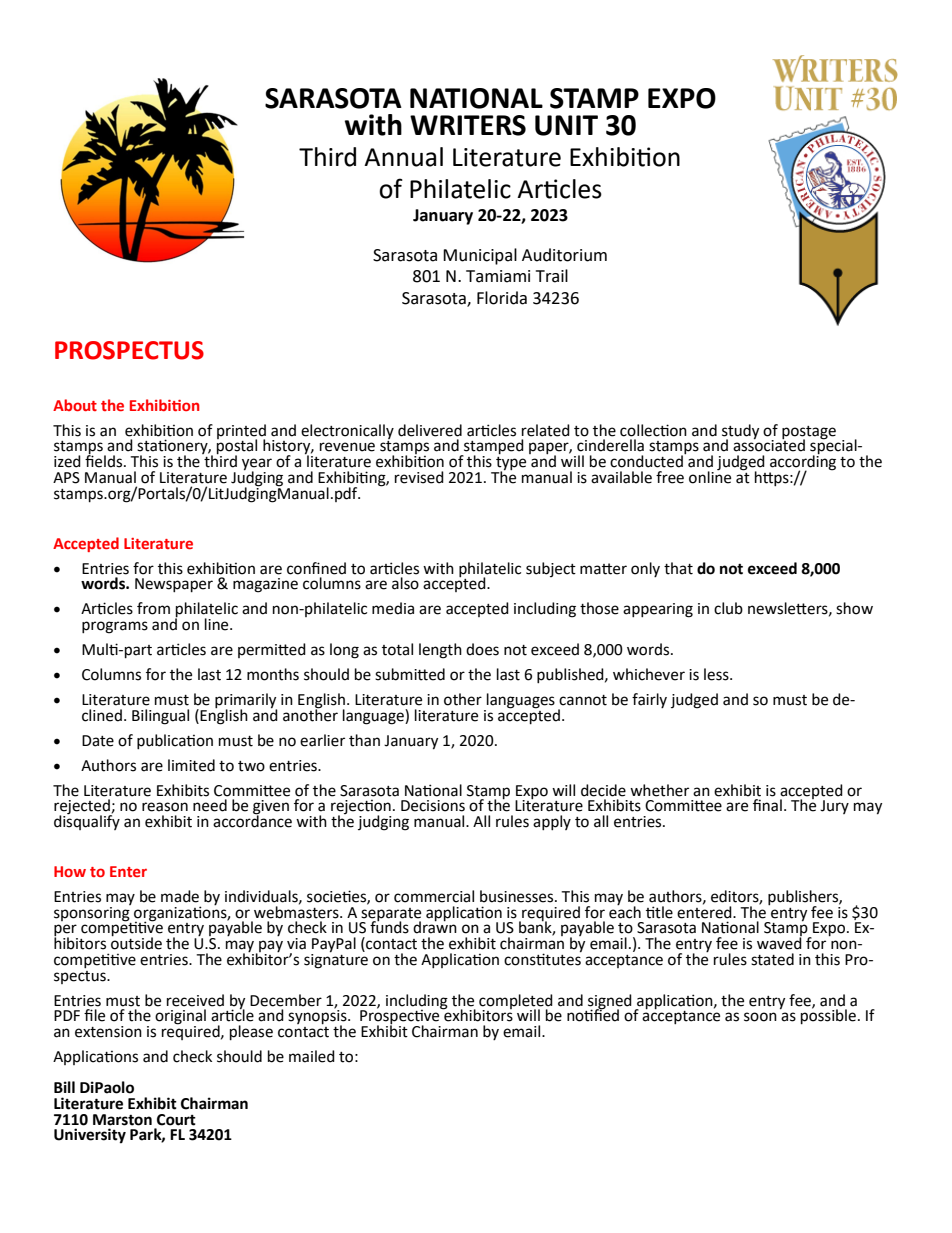 This document has width=952, height=1233. What do you see at coordinates (403, 157) in the document?
I see `Annual` at bounding box center [403, 157].
